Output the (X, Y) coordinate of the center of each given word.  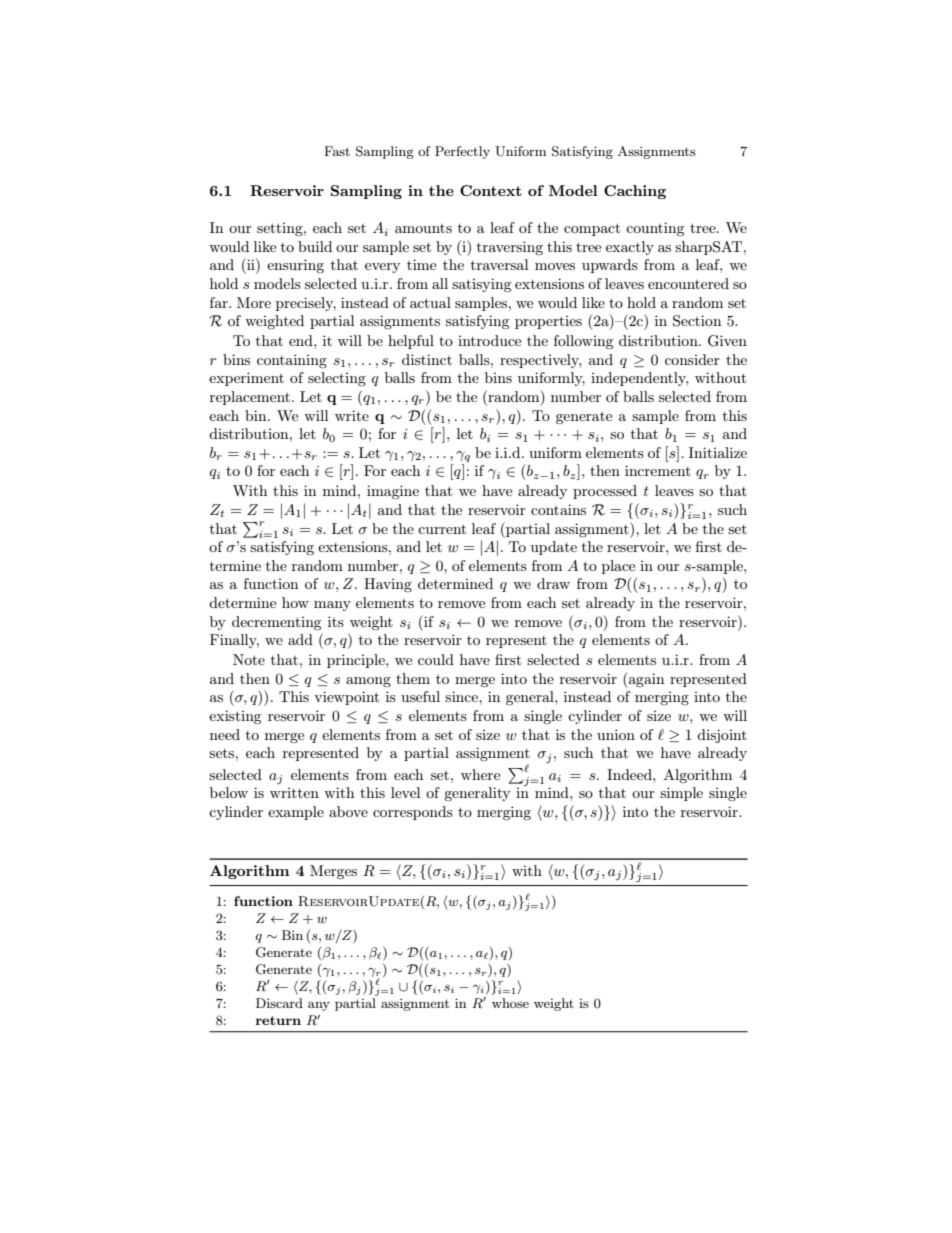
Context (491, 190)
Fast (337, 151)
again (645, 680)
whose (510, 1003)
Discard (279, 1003)
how (295, 602)
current (442, 529)
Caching (635, 192)
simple (681, 794)
